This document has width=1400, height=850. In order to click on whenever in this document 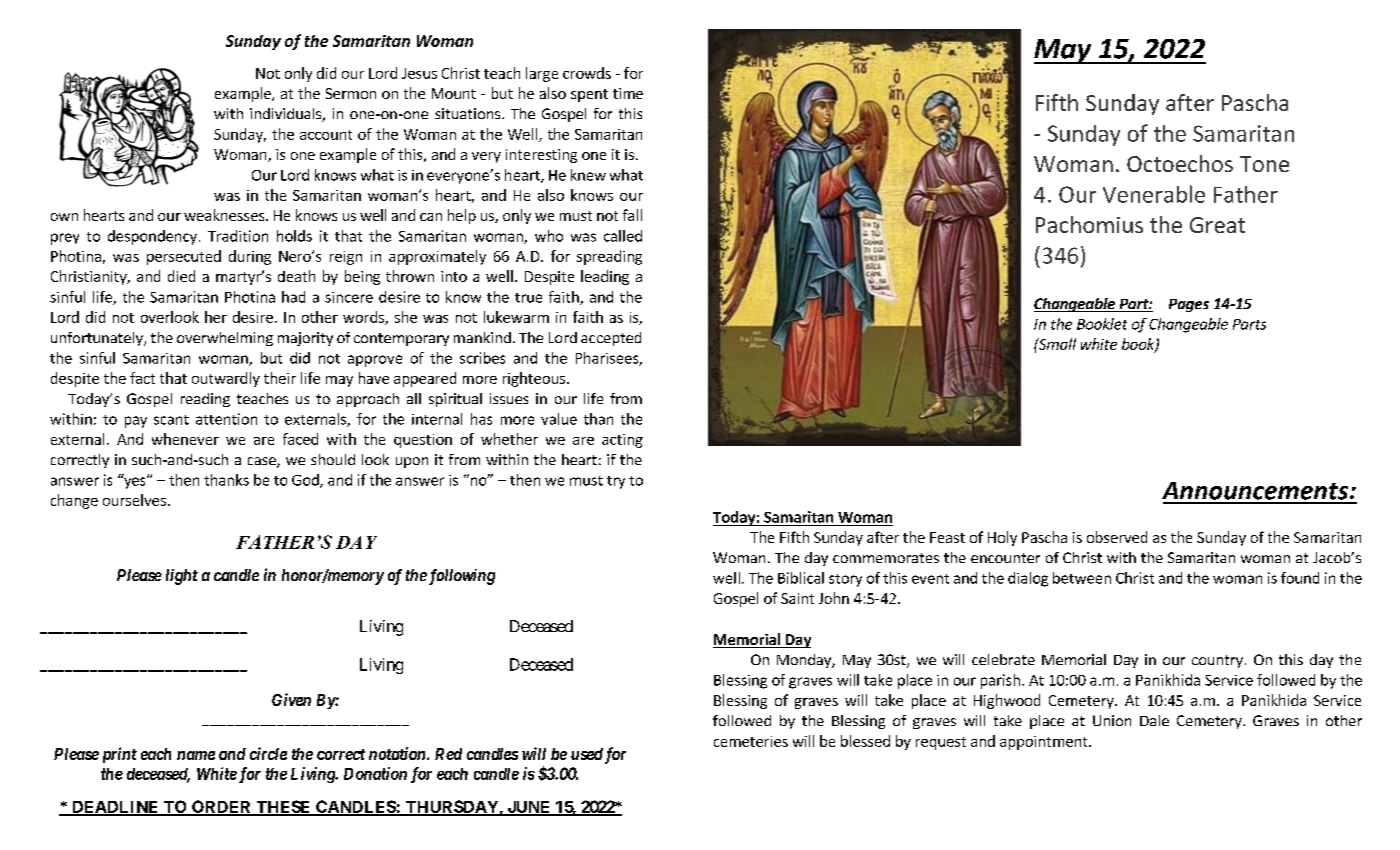, I will do `click(185, 439)`.
